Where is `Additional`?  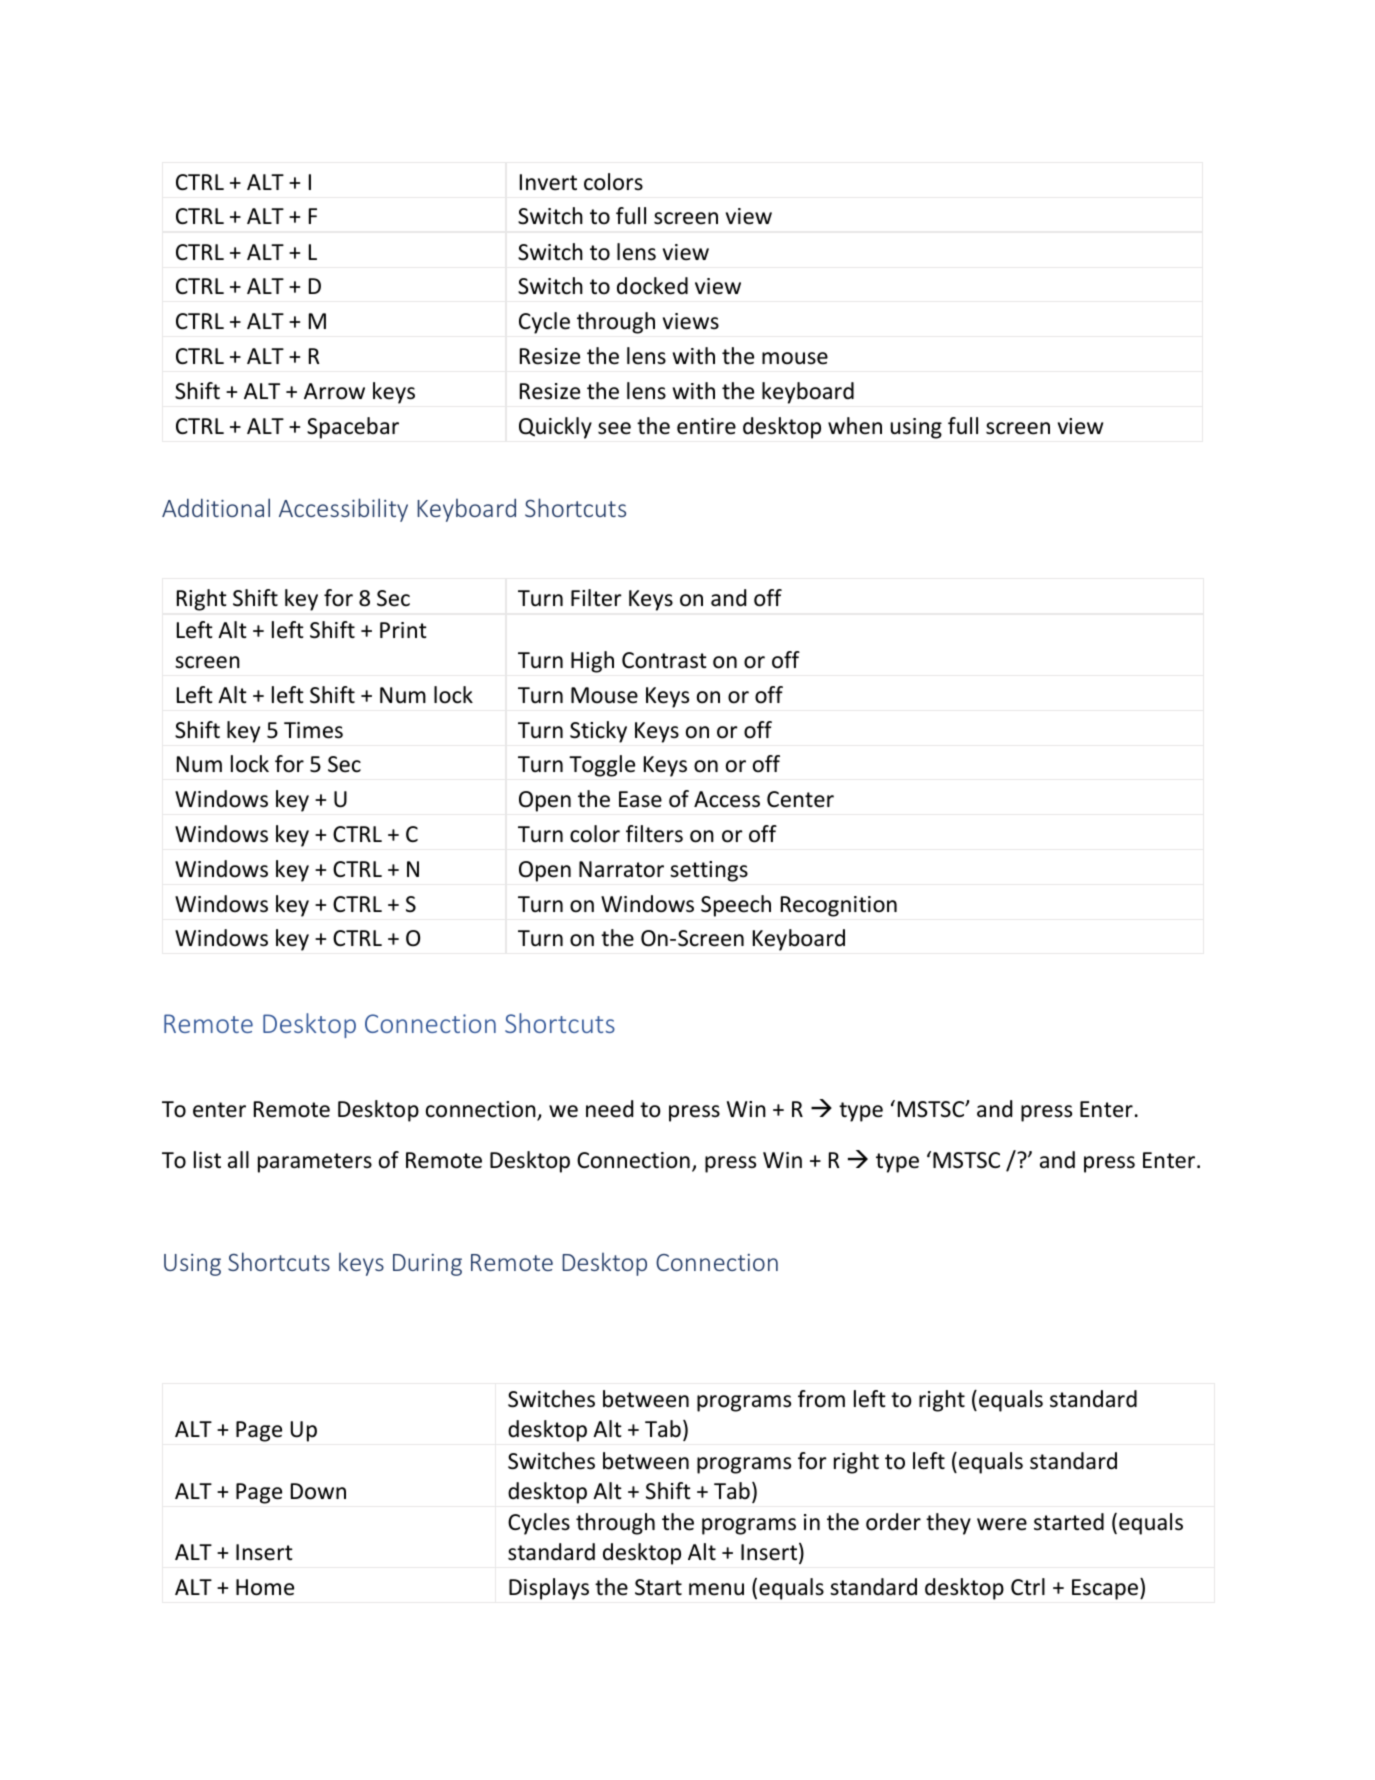
Additional is located at coordinates (216, 507).
